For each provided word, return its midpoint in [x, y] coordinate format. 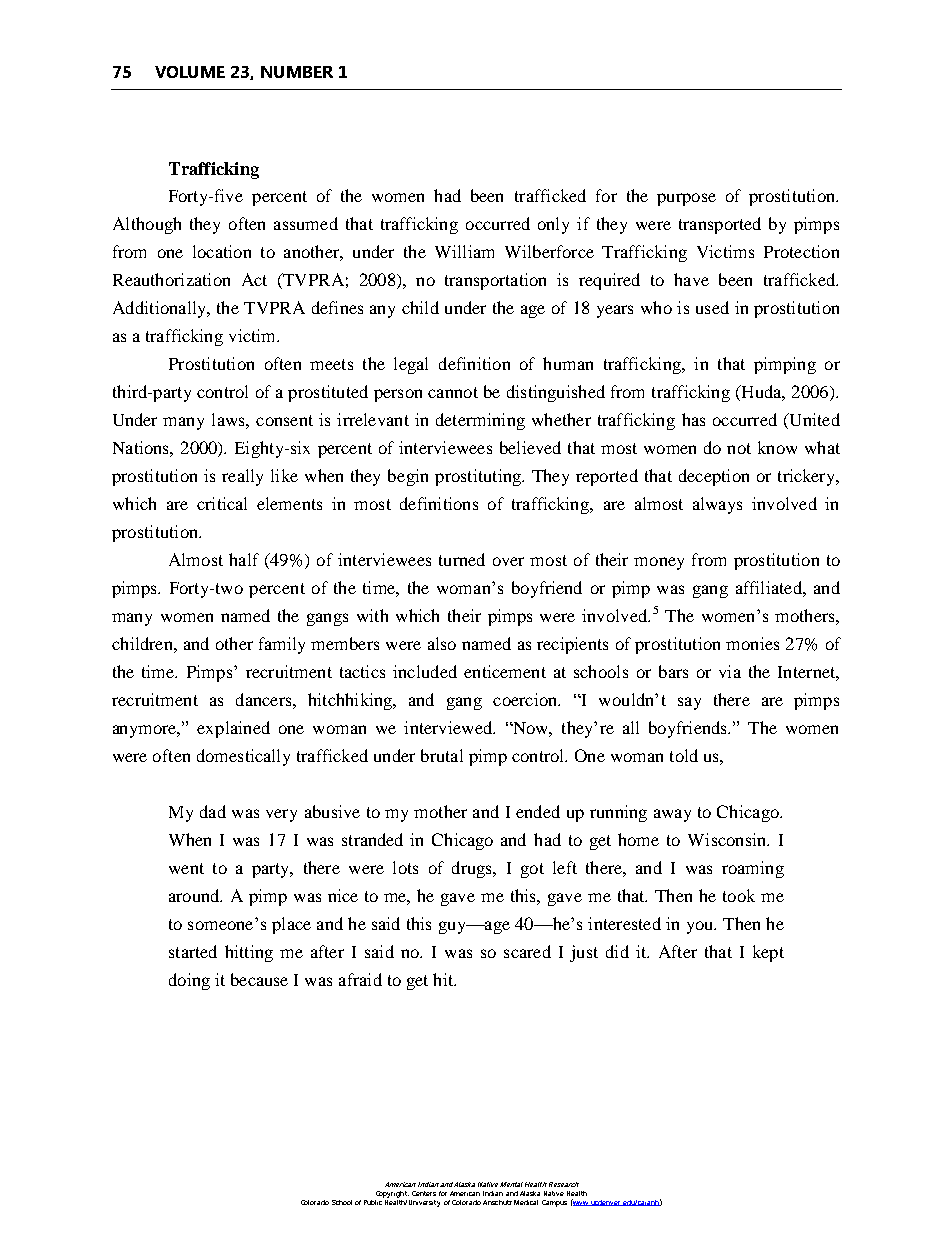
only [553, 225]
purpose [686, 199]
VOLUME [190, 72]
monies [752, 643]
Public [374, 1201]
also [442, 643]
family [282, 645]
